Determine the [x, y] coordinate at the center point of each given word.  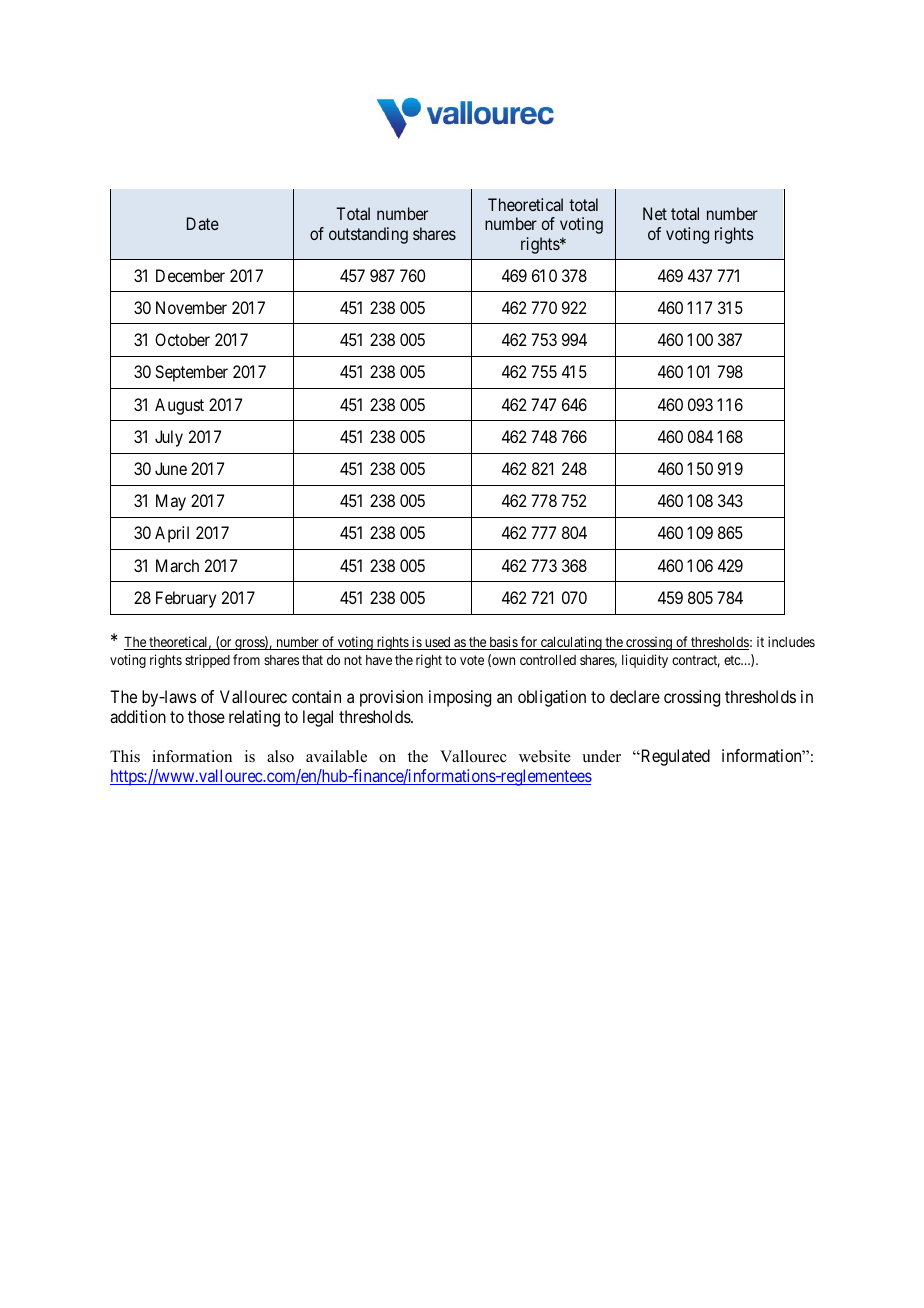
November [191, 307]
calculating [571, 643]
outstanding [368, 235]
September [191, 373]
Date [203, 223]
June [171, 468]
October [182, 339]
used [437, 643]
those [206, 716]
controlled [548, 660]
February [186, 599]
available [336, 756]
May [171, 502]
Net [655, 213]
